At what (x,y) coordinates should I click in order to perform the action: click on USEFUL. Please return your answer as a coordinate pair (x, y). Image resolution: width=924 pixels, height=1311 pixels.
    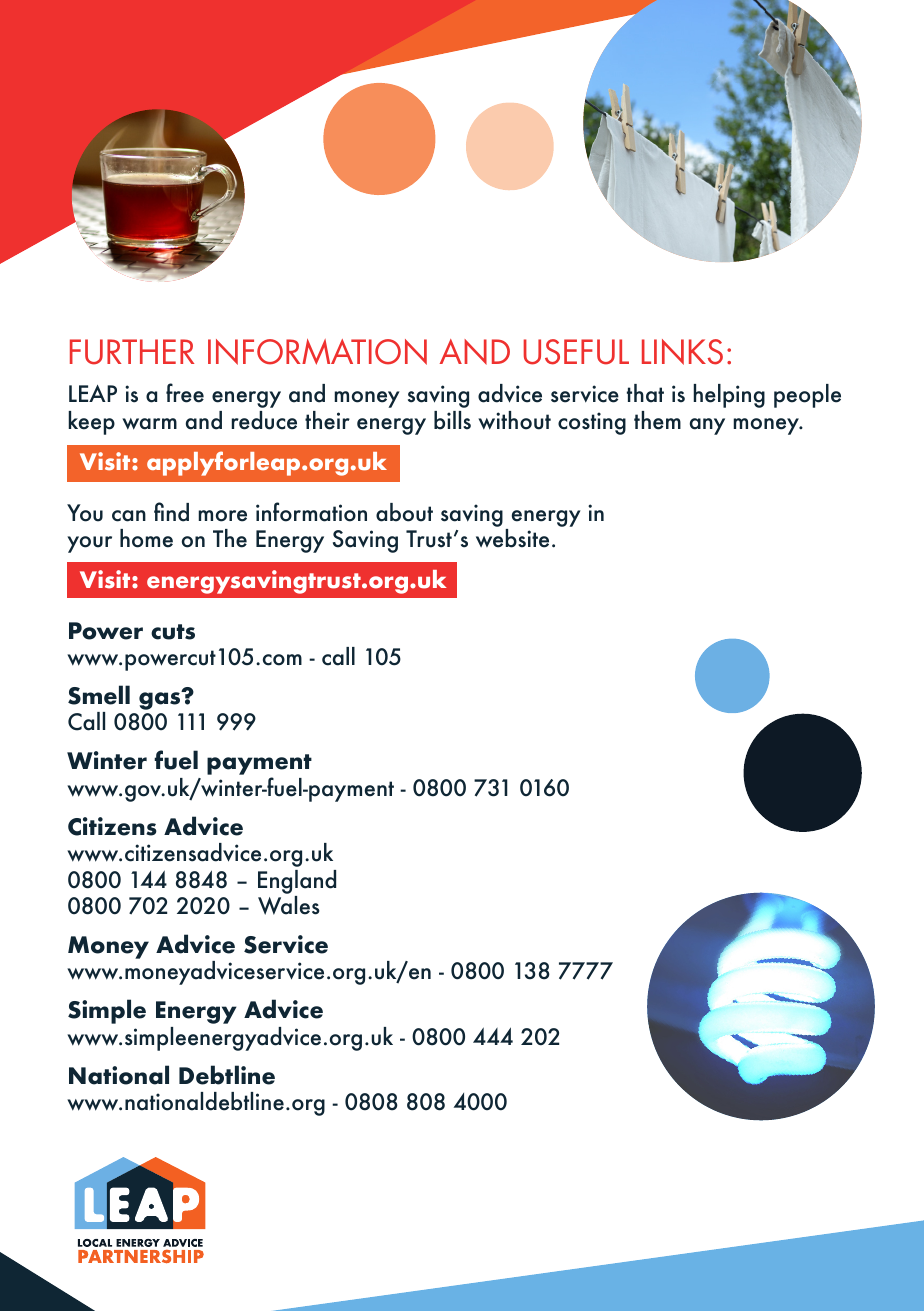
    Looking at the image, I should click on (576, 352).
